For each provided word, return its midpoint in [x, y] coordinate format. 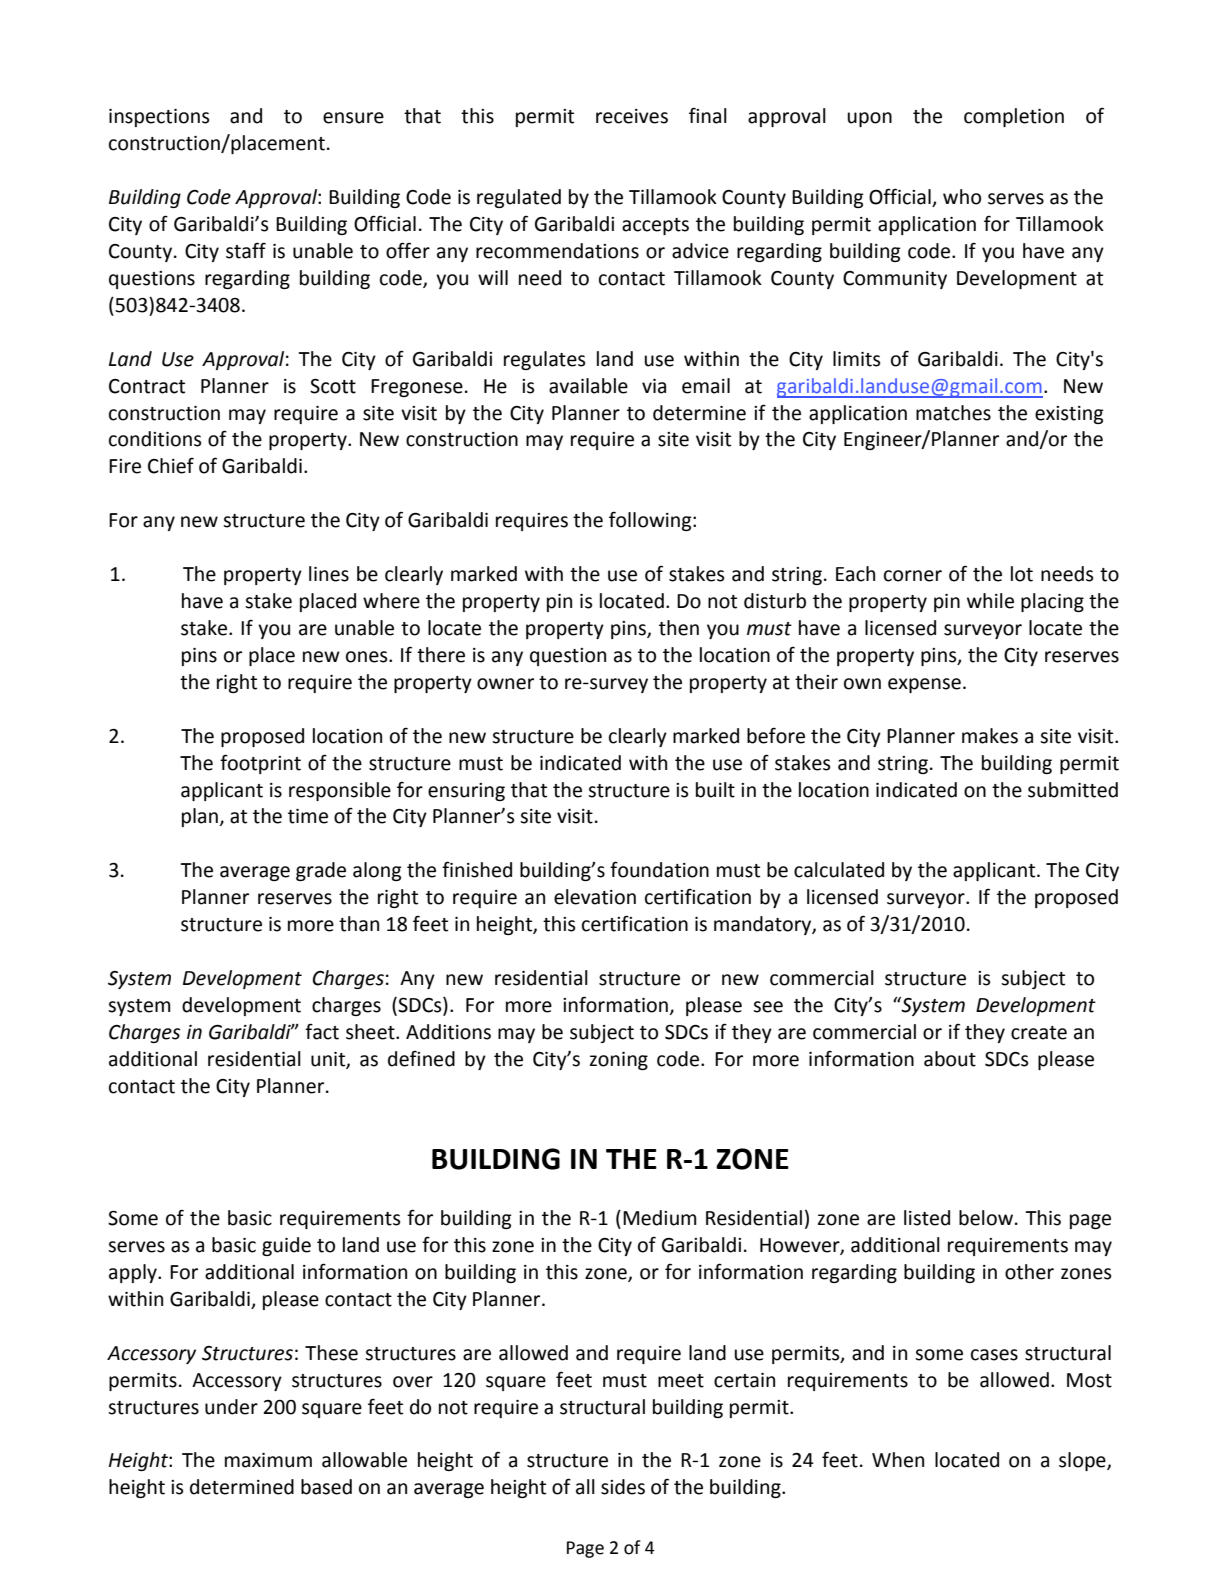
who [962, 197]
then [679, 628]
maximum [268, 1460]
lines [329, 574]
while [990, 601]
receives [632, 116]
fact [322, 1031]
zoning [619, 1061]
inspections [159, 118]
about [950, 1059]
